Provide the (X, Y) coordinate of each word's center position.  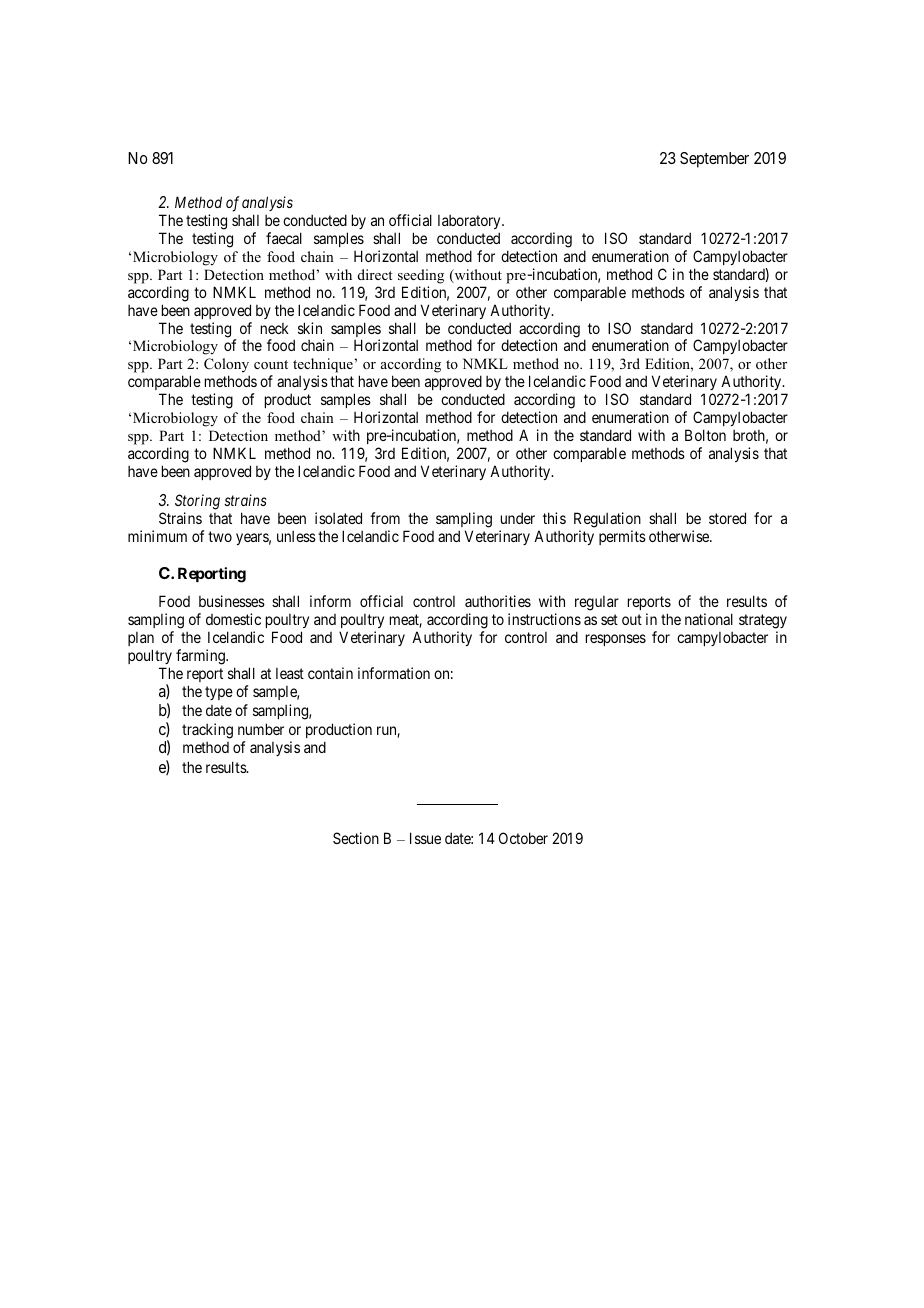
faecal (284, 238)
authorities (498, 601)
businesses (232, 601)
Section (356, 838)
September (714, 160)
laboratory (470, 222)
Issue (425, 838)
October (523, 838)
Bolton (705, 435)
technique (323, 367)
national (709, 619)
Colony (227, 367)
